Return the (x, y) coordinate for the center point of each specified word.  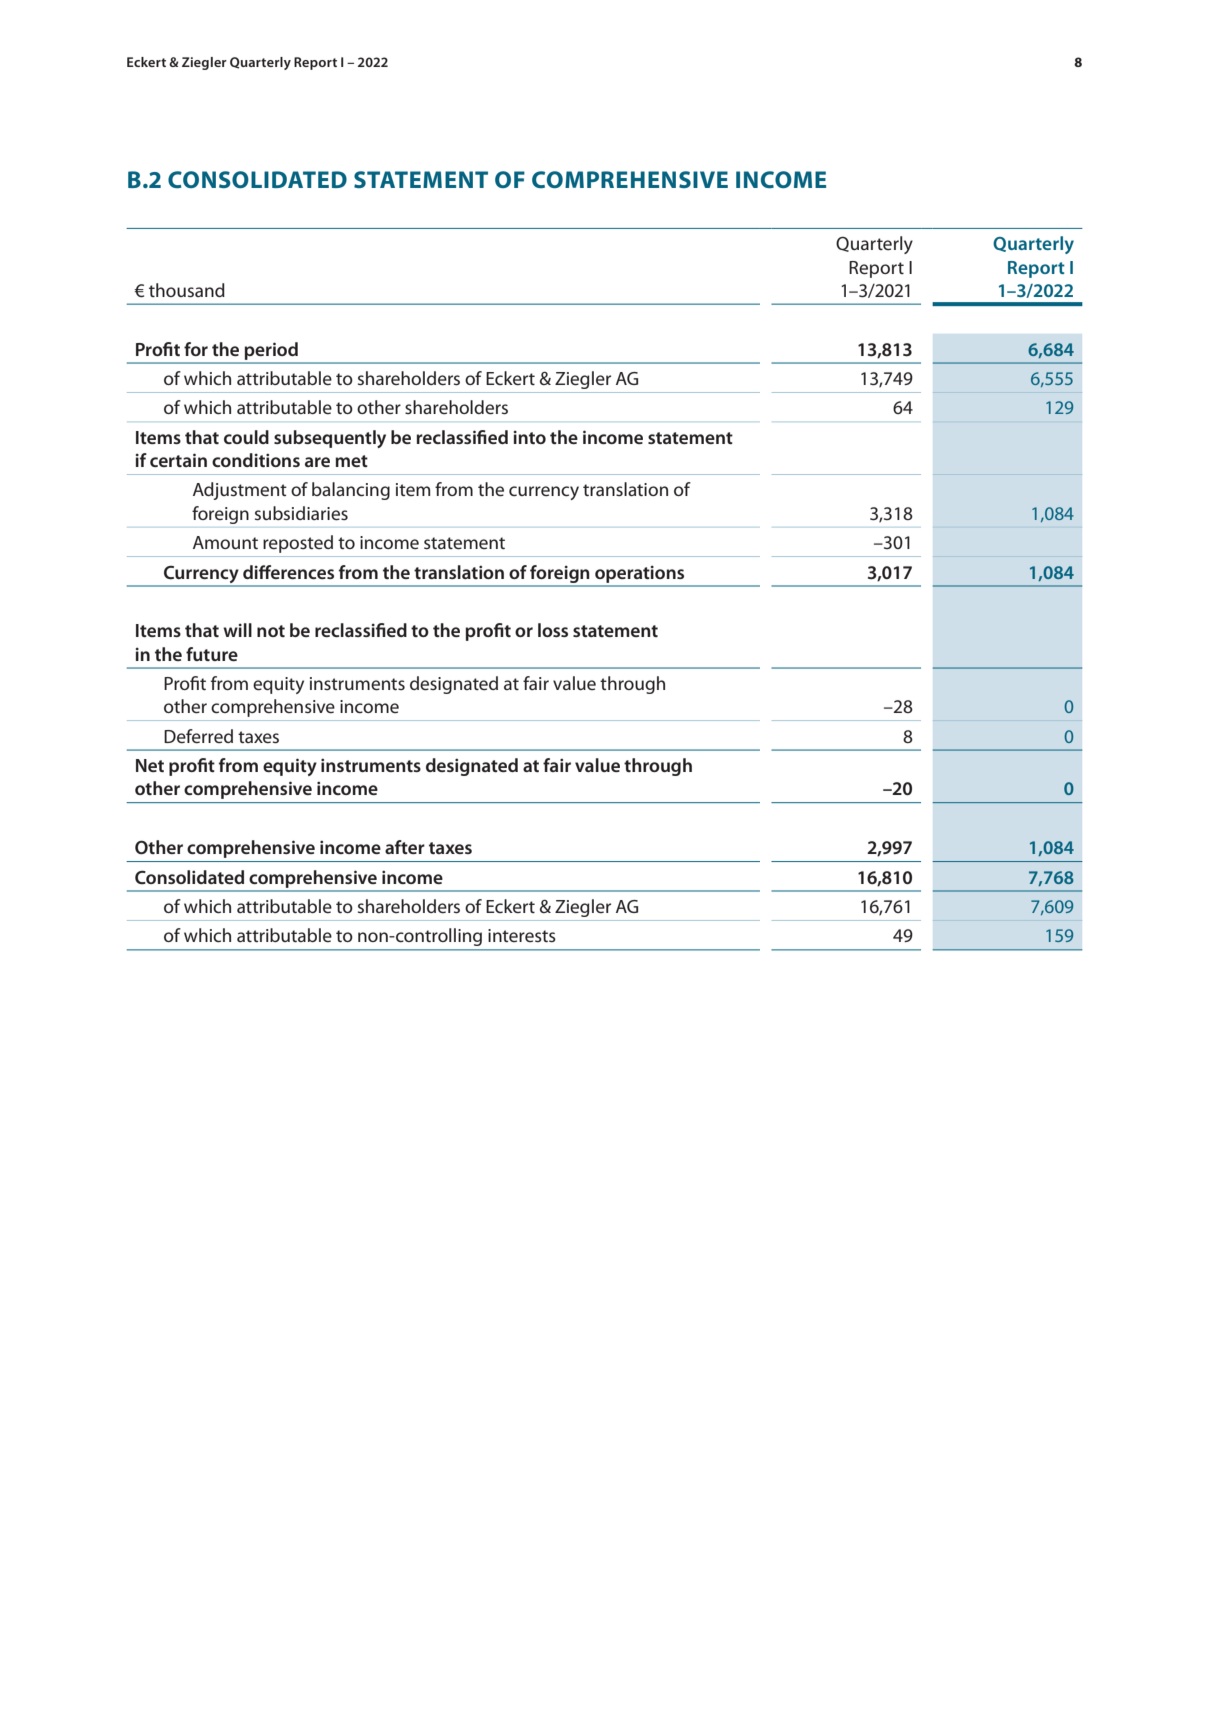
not (271, 631)
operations (639, 574)
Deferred (198, 736)
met (351, 461)
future (212, 654)
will (237, 630)
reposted (298, 544)
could (246, 437)
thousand (187, 290)
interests (522, 935)
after (405, 847)
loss (553, 630)
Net (150, 765)
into (530, 437)
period (271, 351)
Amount (225, 542)
